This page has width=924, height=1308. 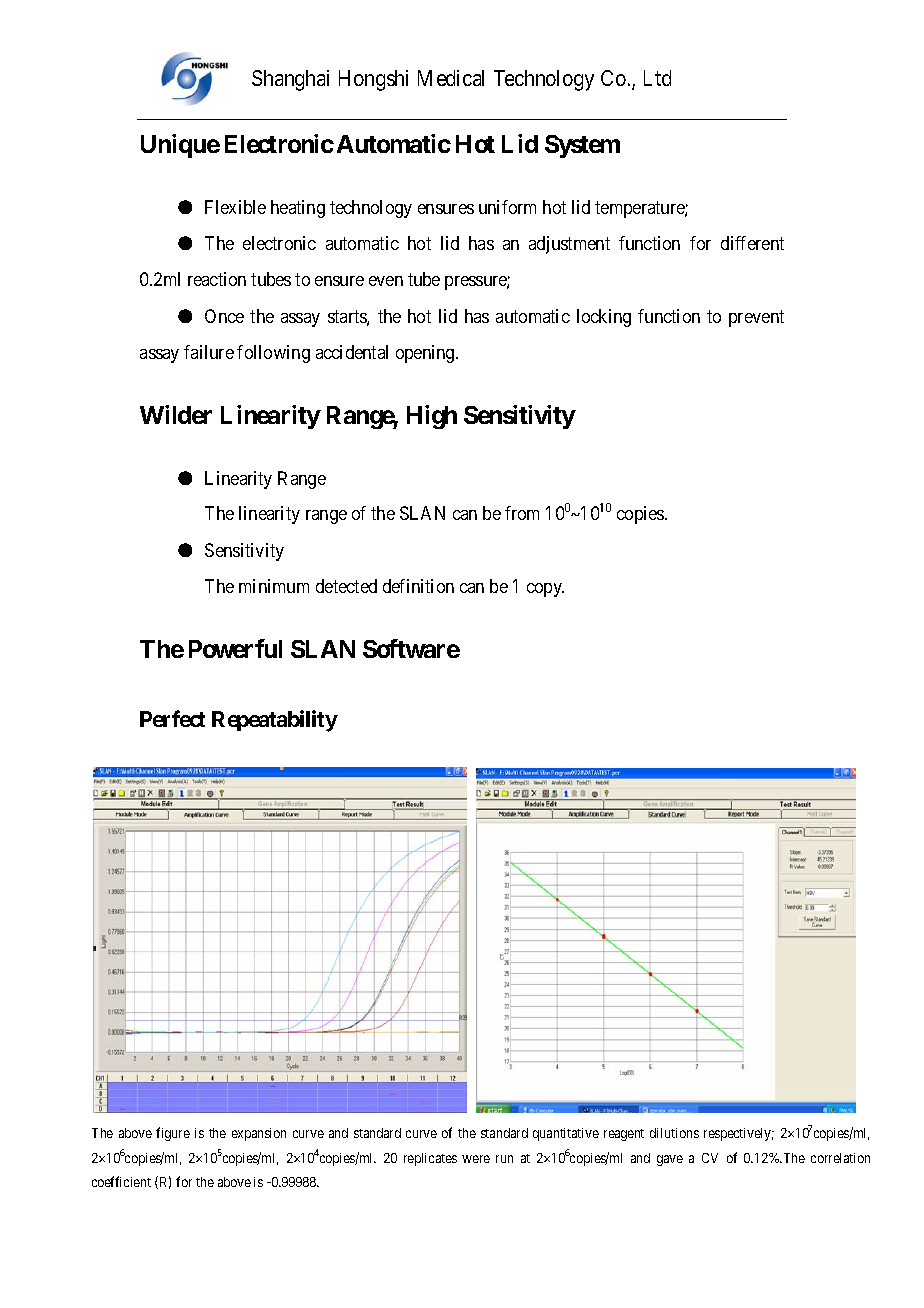 What do you see at coordinates (176, 414) in the page?
I see `Wilder` at bounding box center [176, 414].
